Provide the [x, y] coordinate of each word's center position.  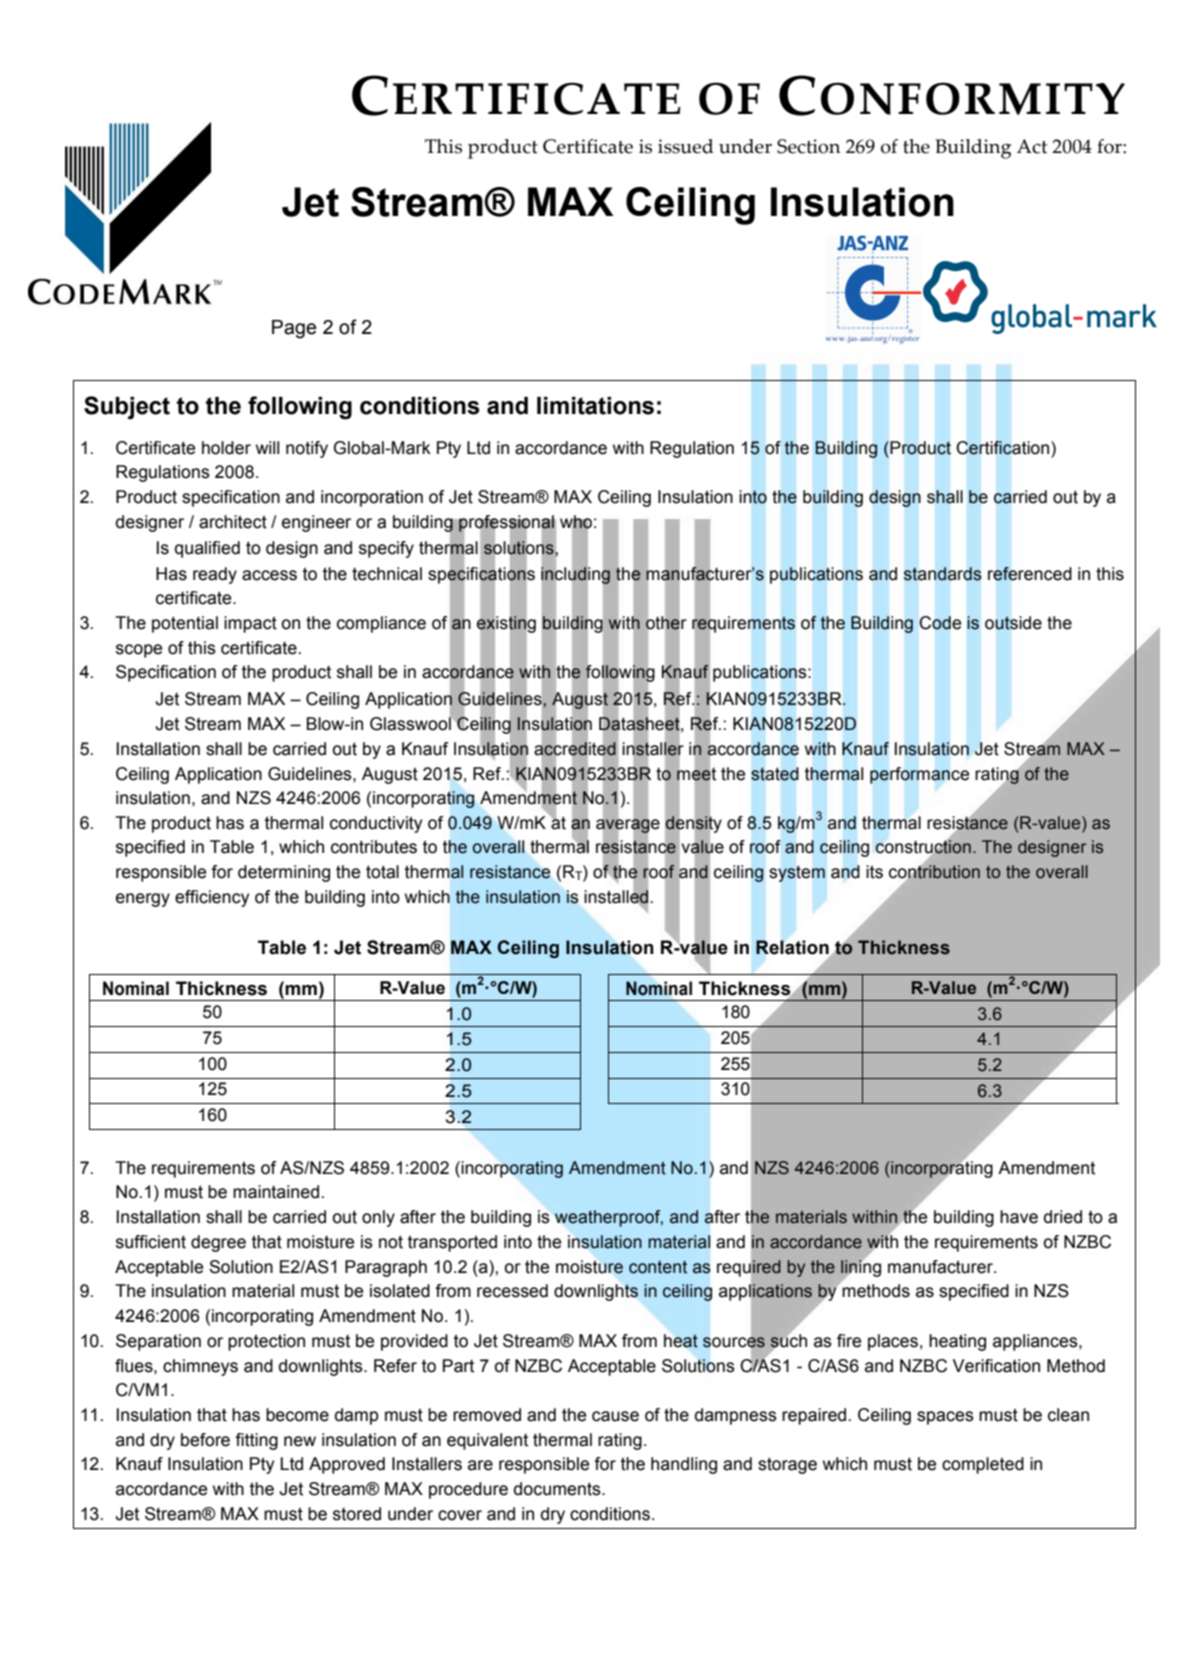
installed [616, 897]
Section [808, 146]
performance [919, 775]
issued [686, 146]
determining [284, 873]
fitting [256, 1441]
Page [294, 329]
